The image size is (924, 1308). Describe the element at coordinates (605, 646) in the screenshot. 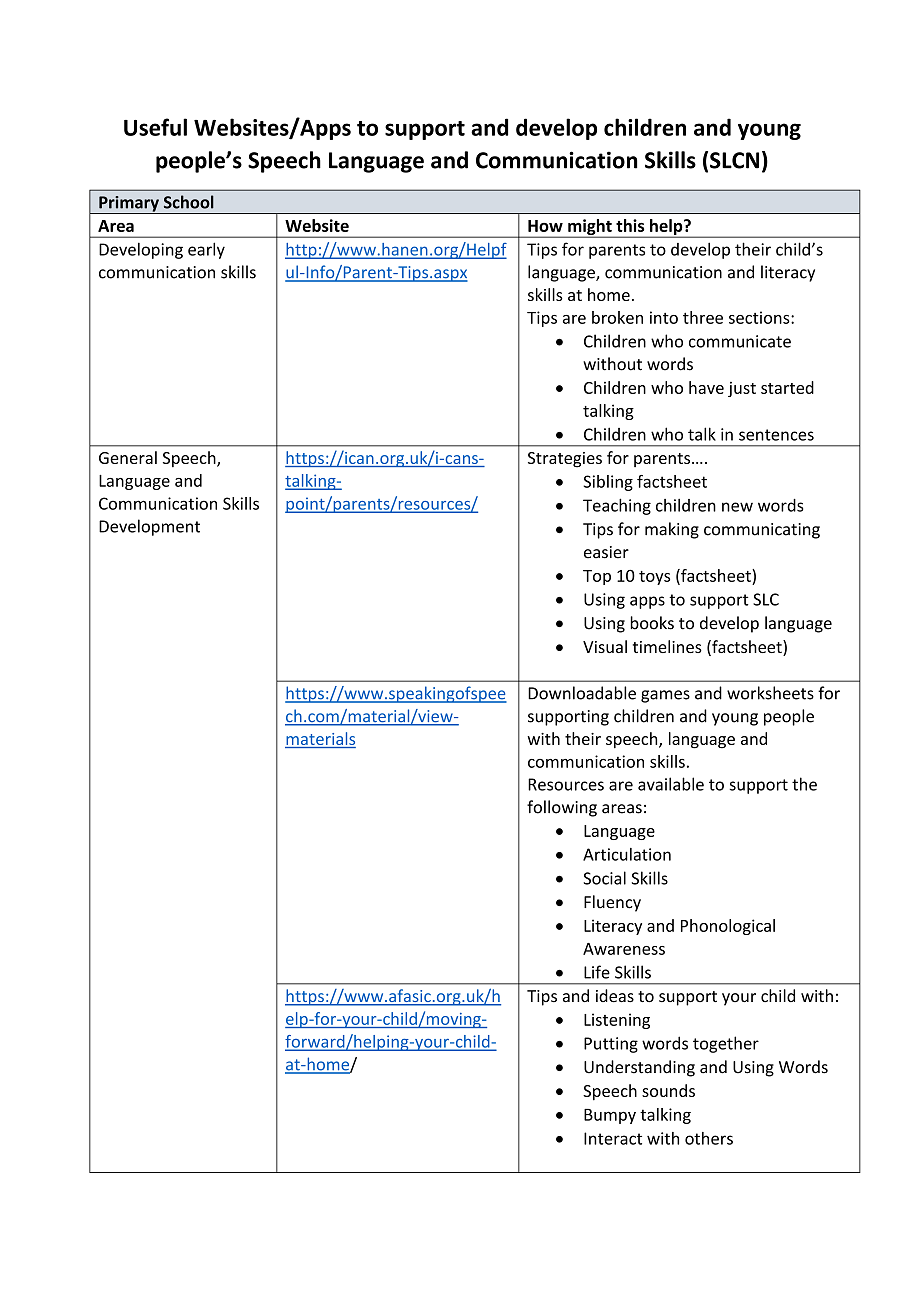

I see `Visual` at that location.
